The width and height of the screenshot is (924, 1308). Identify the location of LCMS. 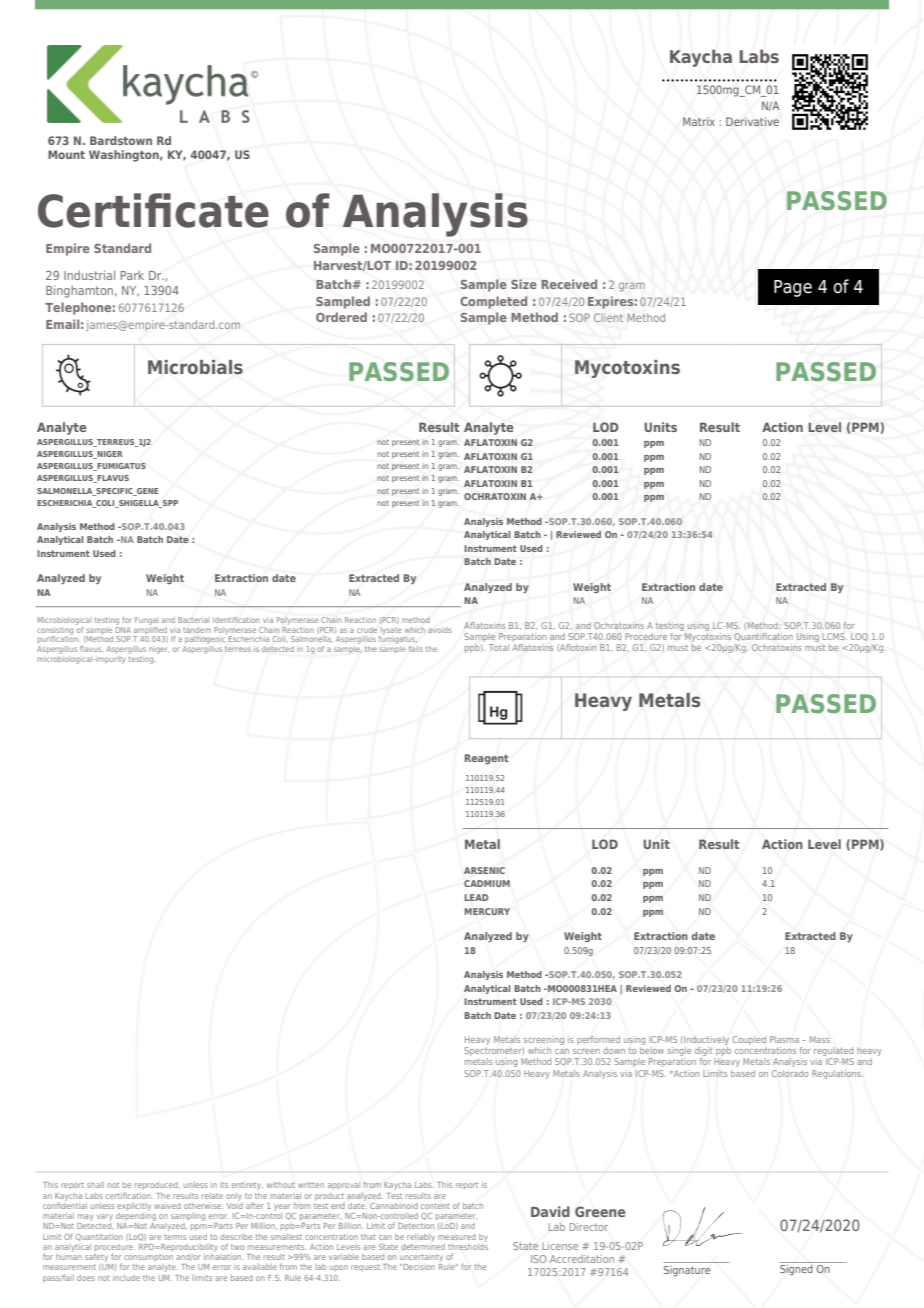
(835, 636).
